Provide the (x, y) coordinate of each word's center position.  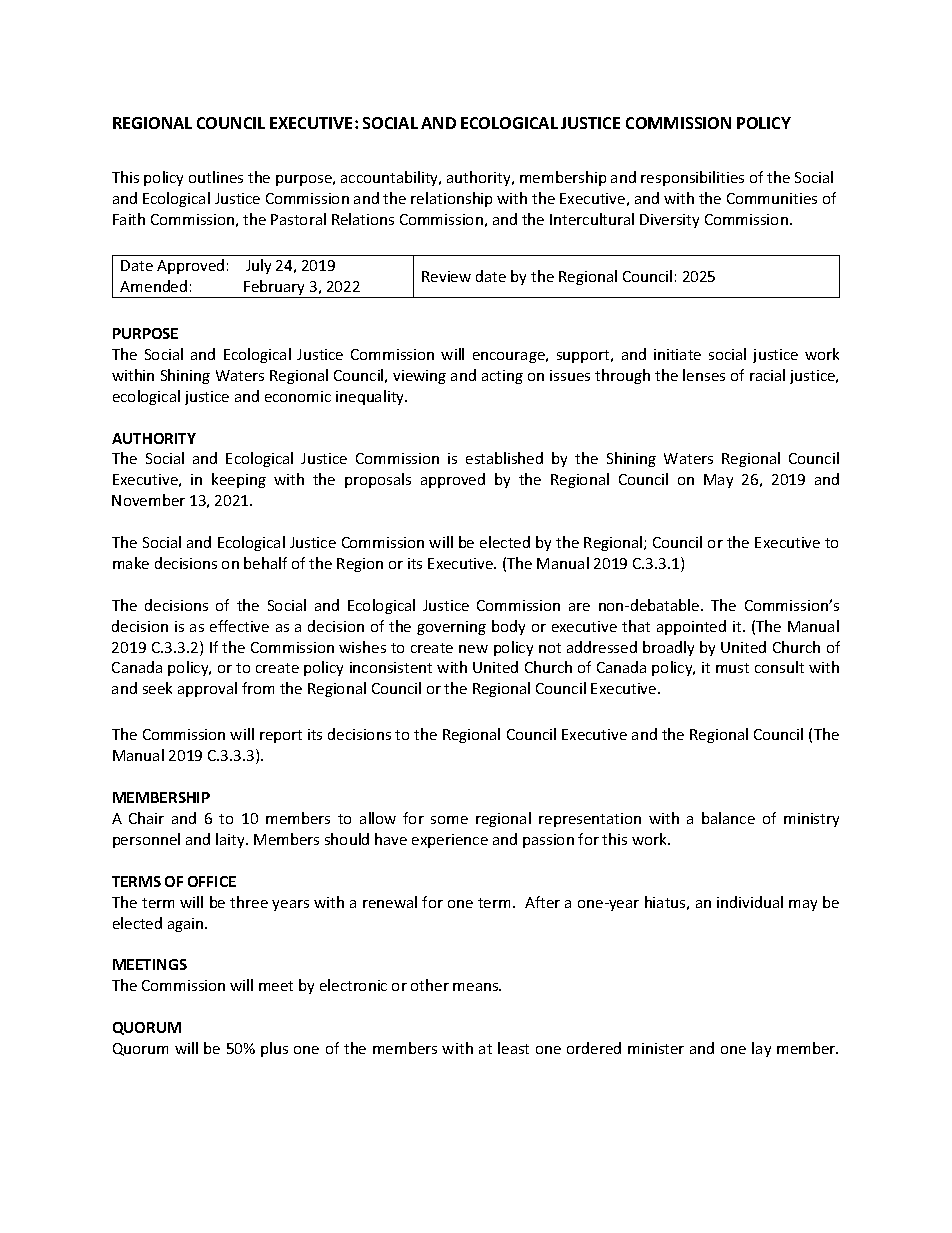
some (449, 820)
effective (239, 626)
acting (502, 377)
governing (451, 628)
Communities (772, 198)
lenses (704, 375)
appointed (691, 627)
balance (728, 818)
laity (231, 840)
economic (298, 396)
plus (274, 1049)
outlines (216, 177)
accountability (391, 178)
